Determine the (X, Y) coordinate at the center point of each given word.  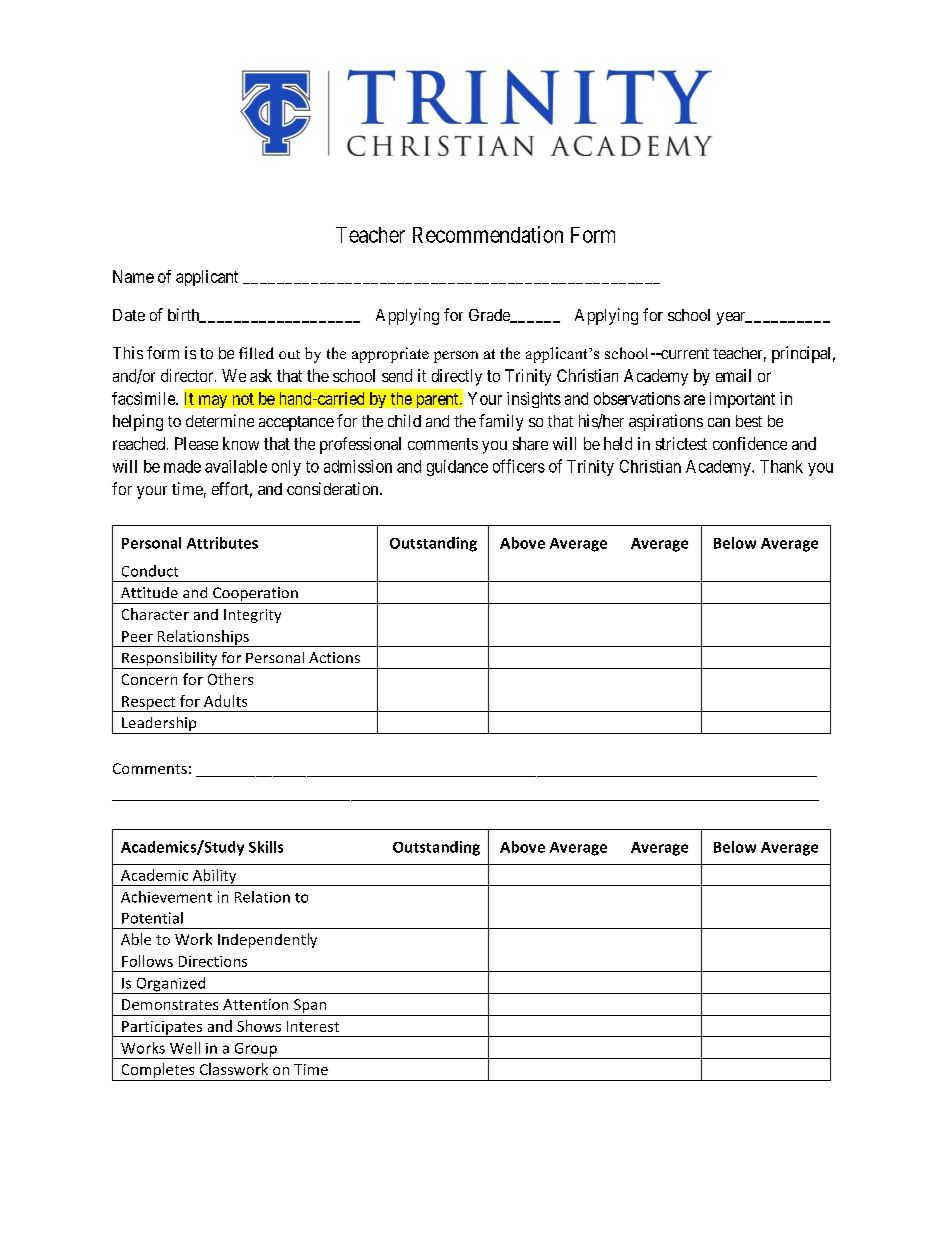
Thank (781, 466)
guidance (457, 468)
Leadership (159, 725)
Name (133, 276)
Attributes (222, 543)
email (733, 375)
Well (185, 1048)
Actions (334, 657)
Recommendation (488, 234)
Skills (266, 847)
